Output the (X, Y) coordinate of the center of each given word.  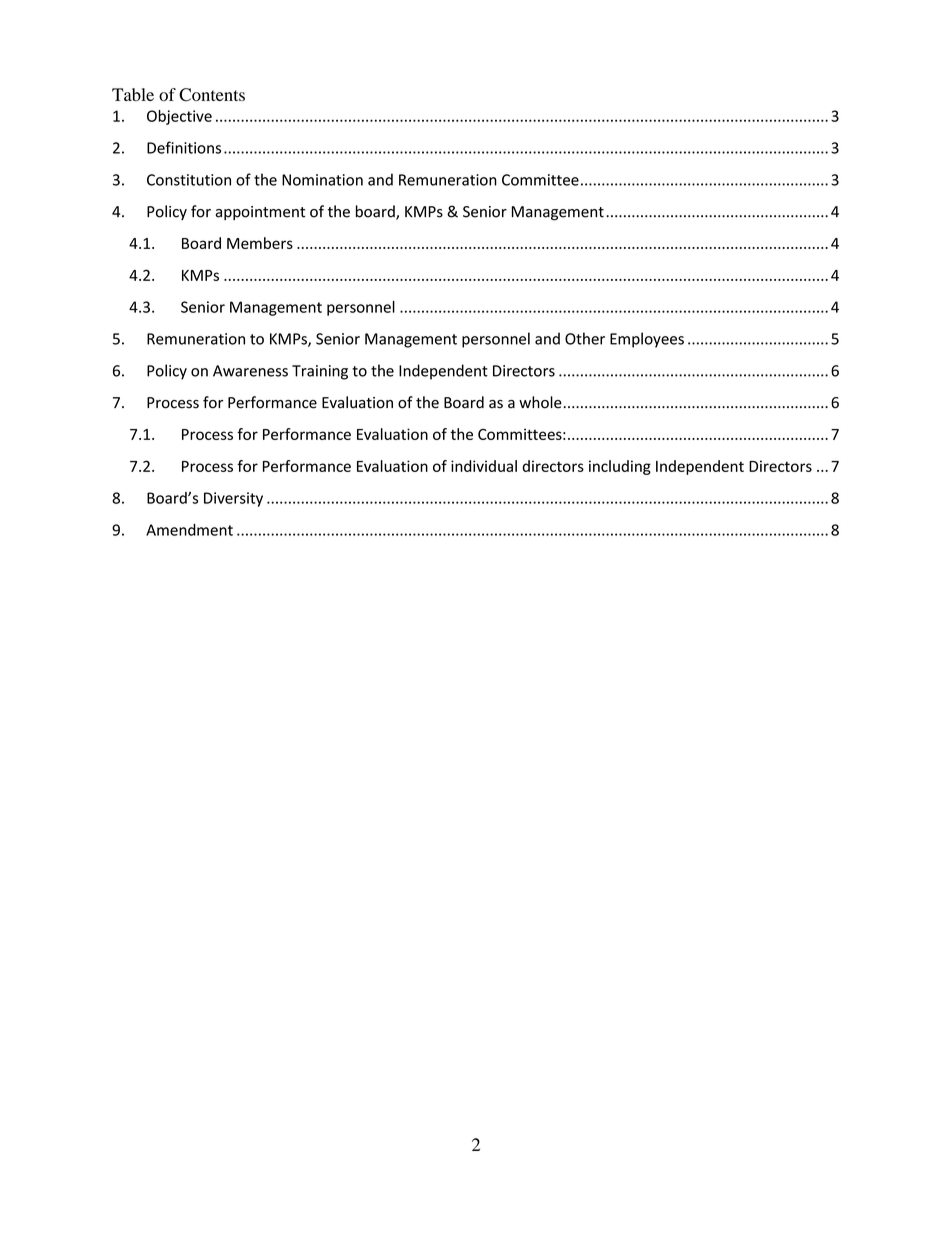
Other (585, 338)
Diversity (233, 499)
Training (320, 372)
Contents (212, 95)
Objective (179, 117)
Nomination (322, 180)
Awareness (250, 371)
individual (484, 466)
